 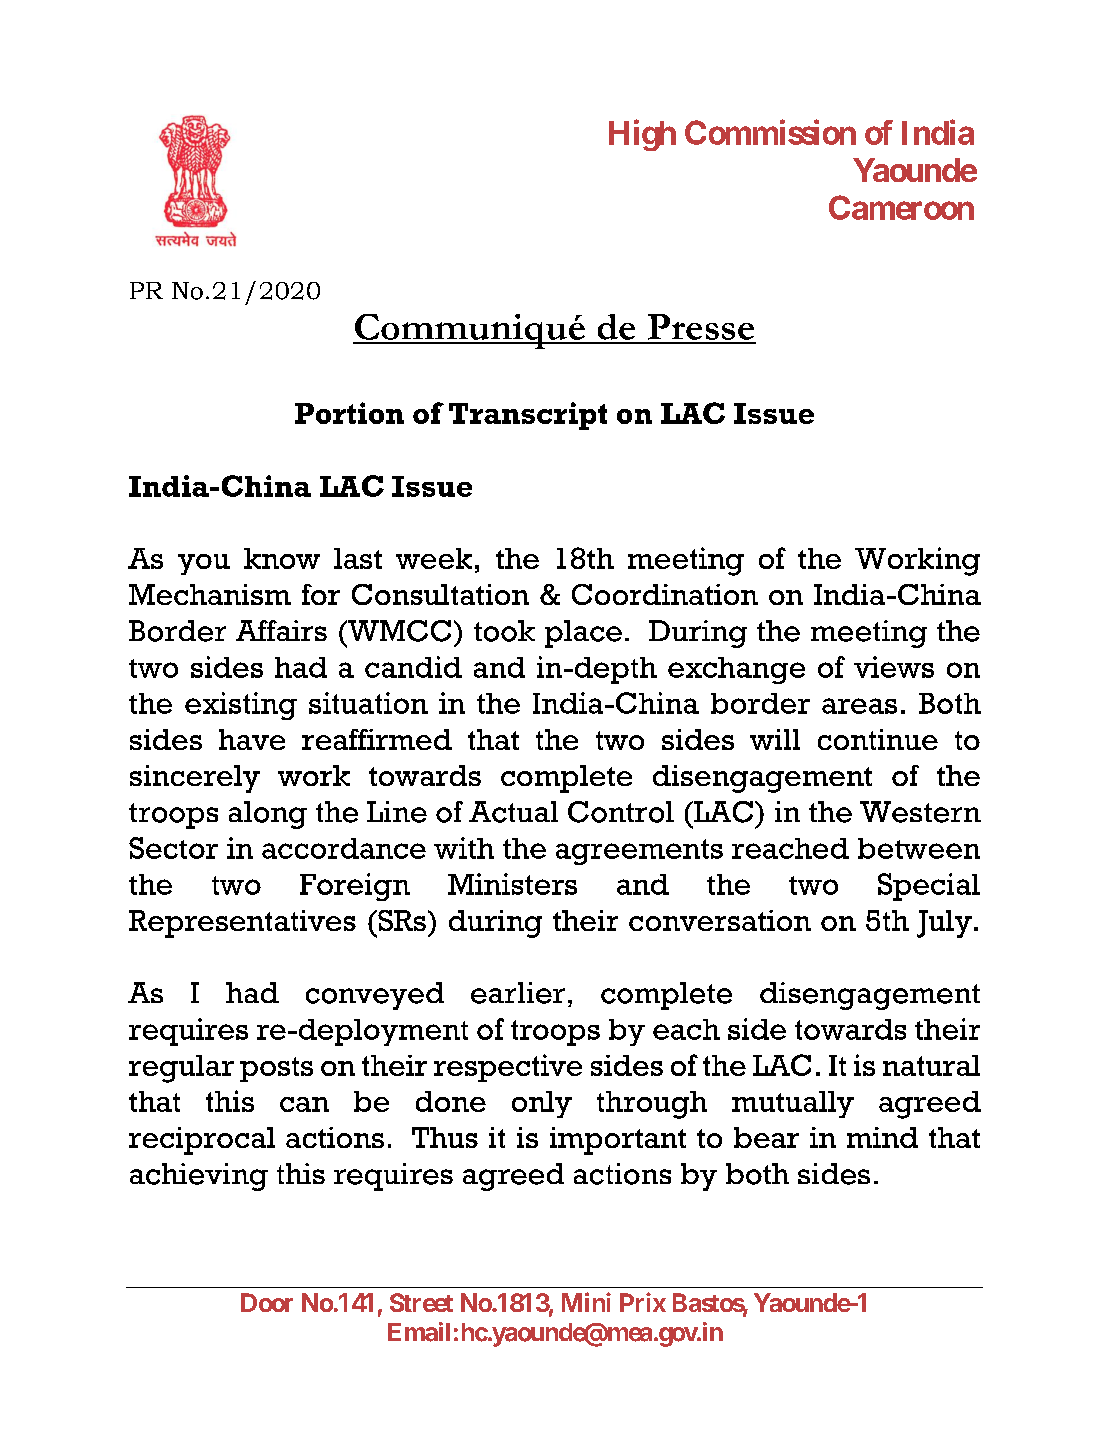 I want to click on Portion, so click(x=349, y=413).
